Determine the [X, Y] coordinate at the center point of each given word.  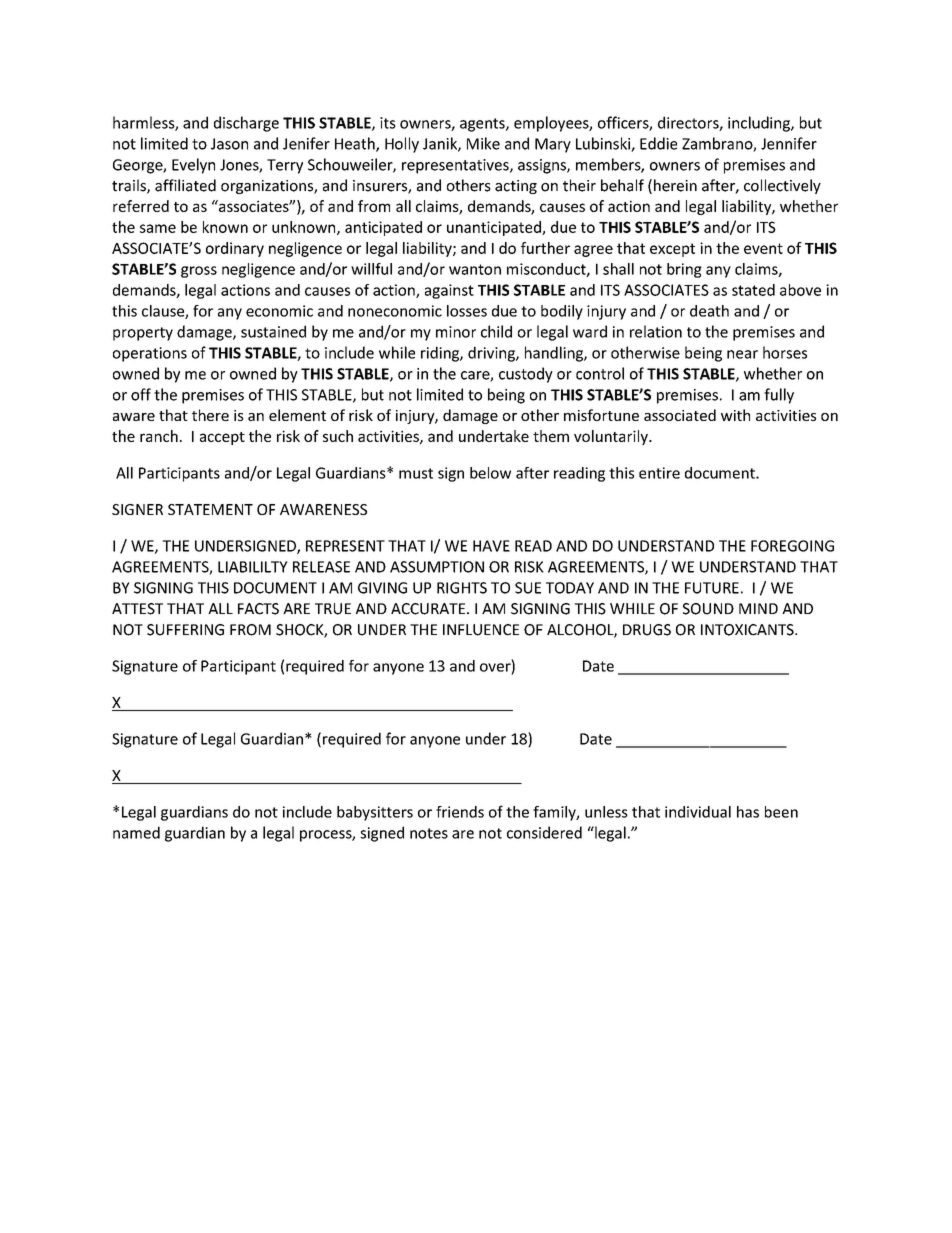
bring [684, 270]
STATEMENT [210, 509]
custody [526, 375]
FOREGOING [792, 546]
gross [199, 272]
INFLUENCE [481, 630]
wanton [475, 269]
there [210, 415]
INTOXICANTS [748, 630]
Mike [483, 143]
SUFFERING [185, 630]
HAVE [491, 546]
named [136, 832]
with [735, 415]
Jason [229, 144]
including [760, 124]
